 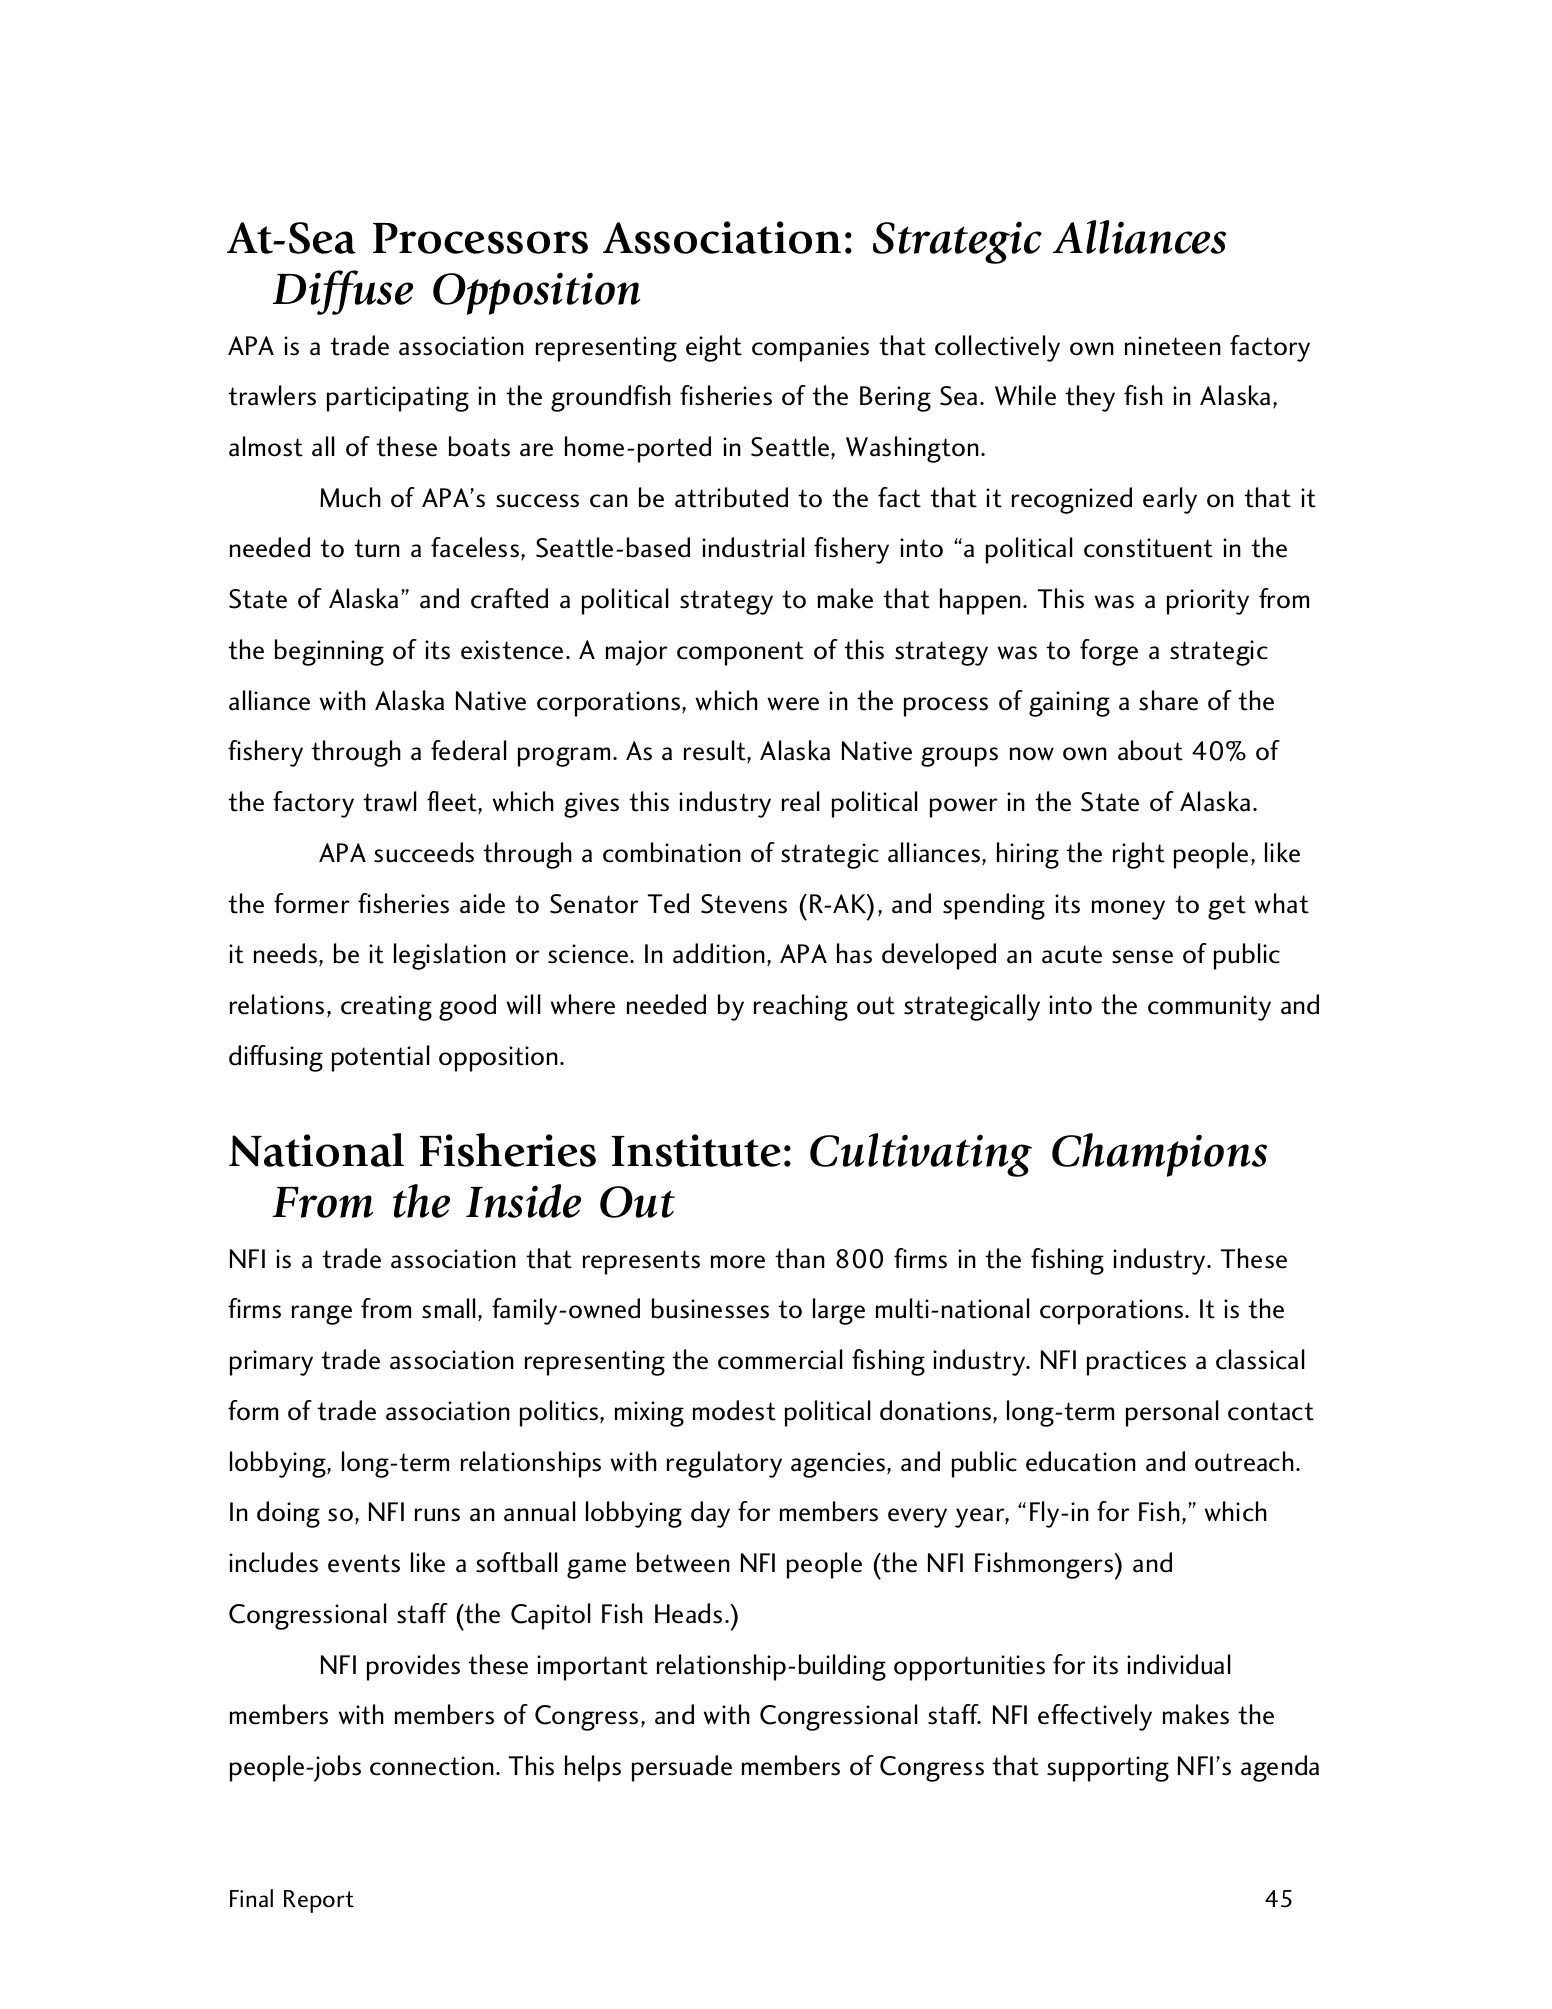 What do you see at coordinates (1081, 1461) in the screenshot?
I see `education` at bounding box center [1081, 1461].
